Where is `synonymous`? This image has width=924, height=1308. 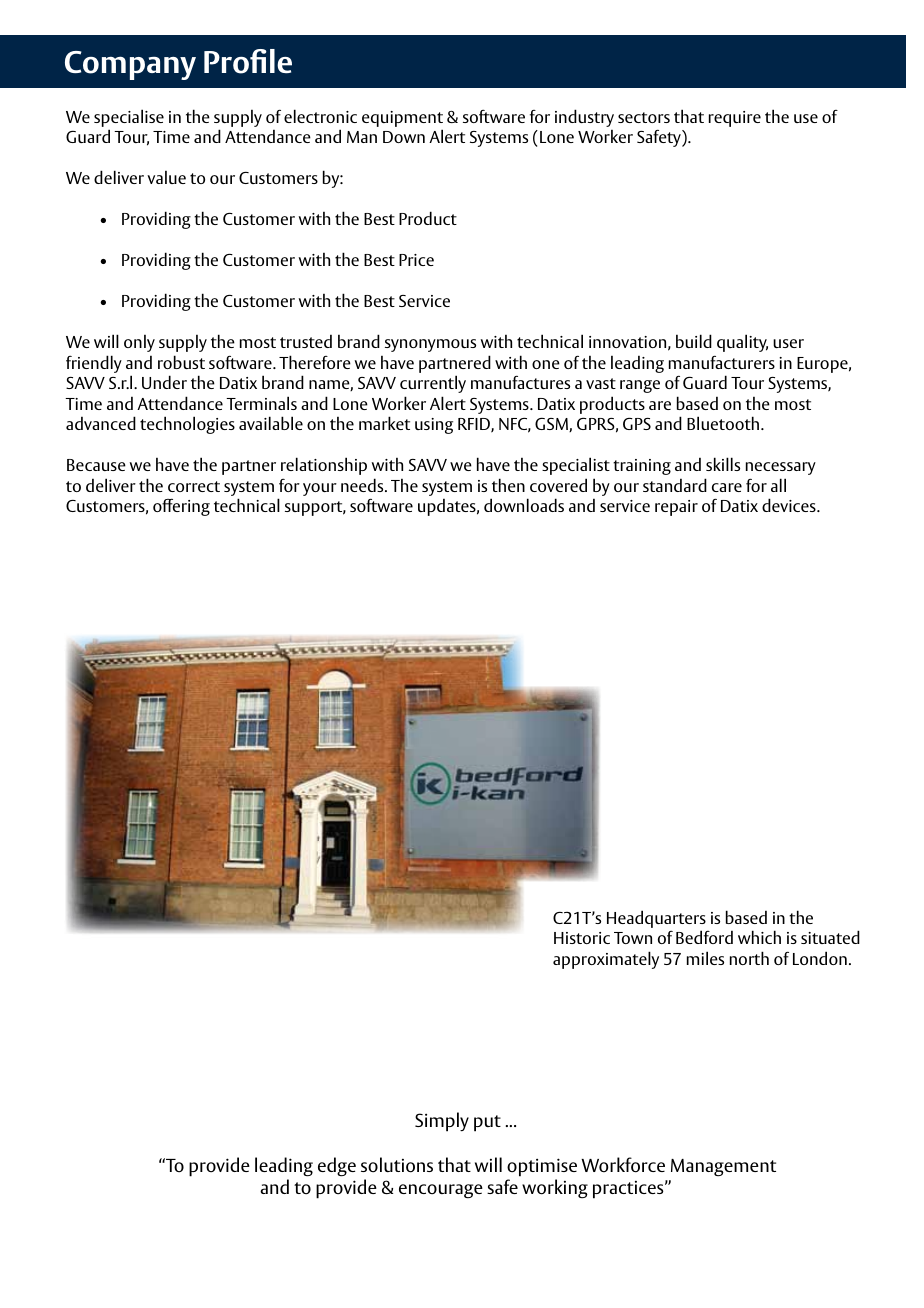
synonymous is located at coordinates (430, 345).
